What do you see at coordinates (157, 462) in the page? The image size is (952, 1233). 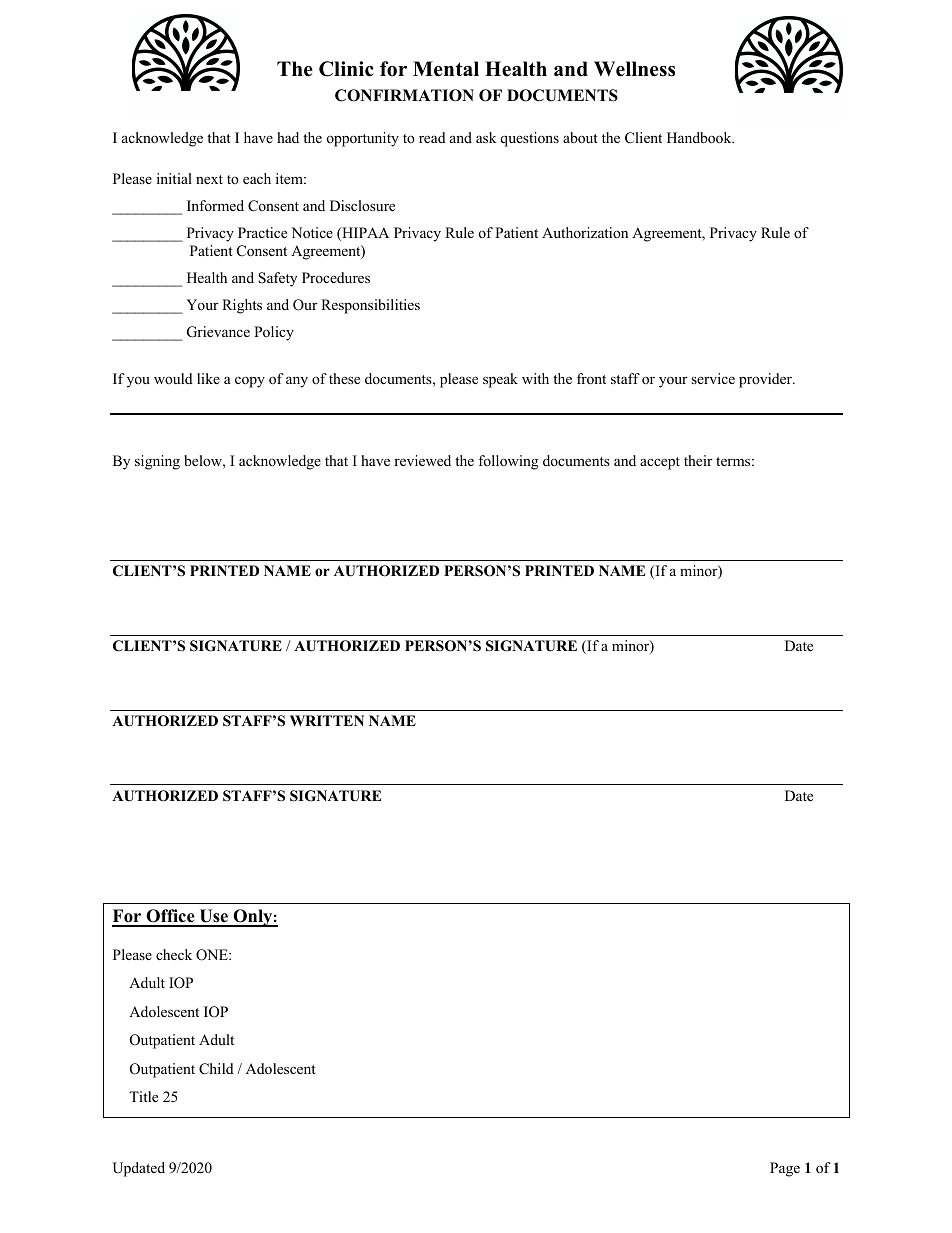 I see `signing` at bounding box center [157, 462].
